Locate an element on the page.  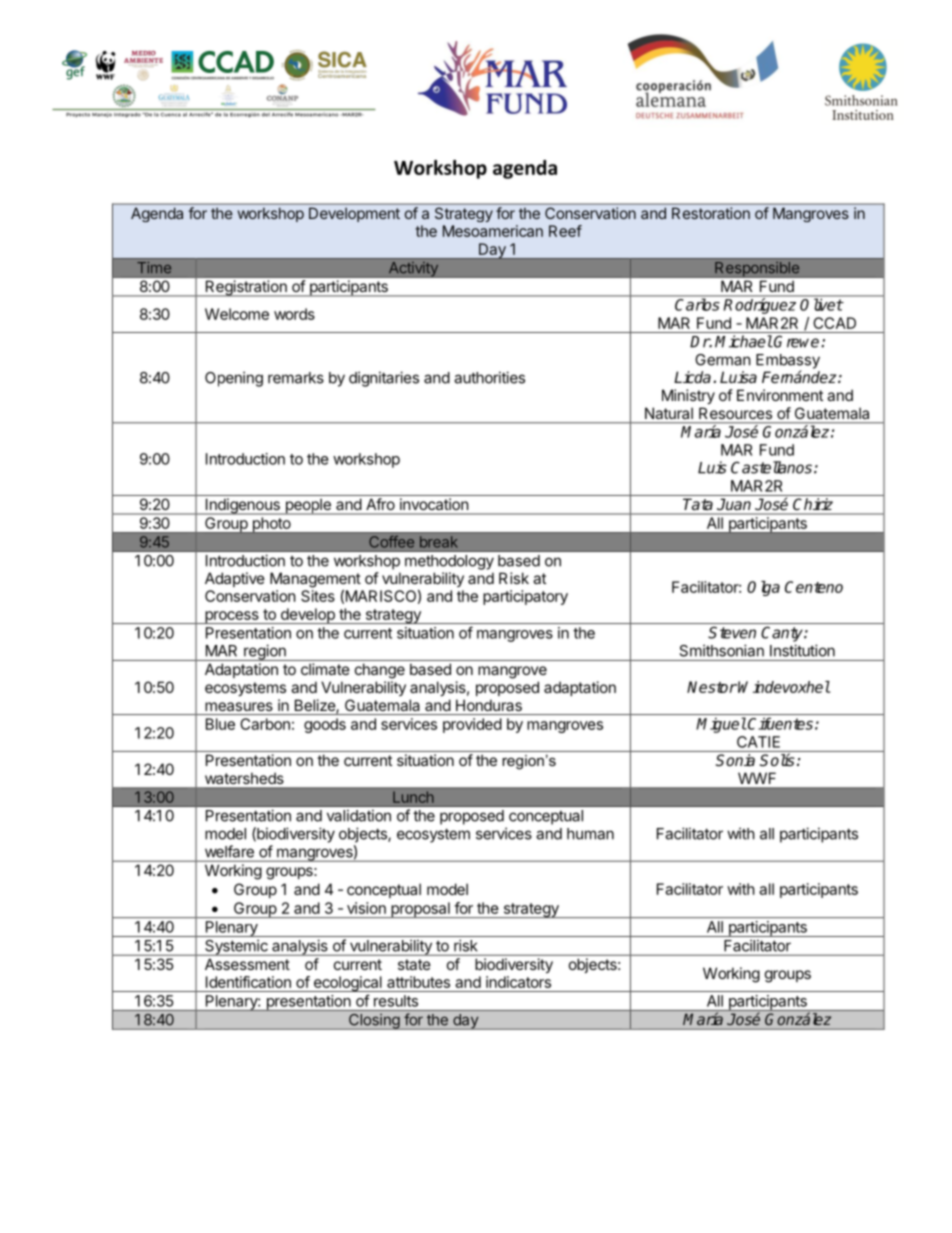
Mesoamerican is located at coordinates (493, 231).
